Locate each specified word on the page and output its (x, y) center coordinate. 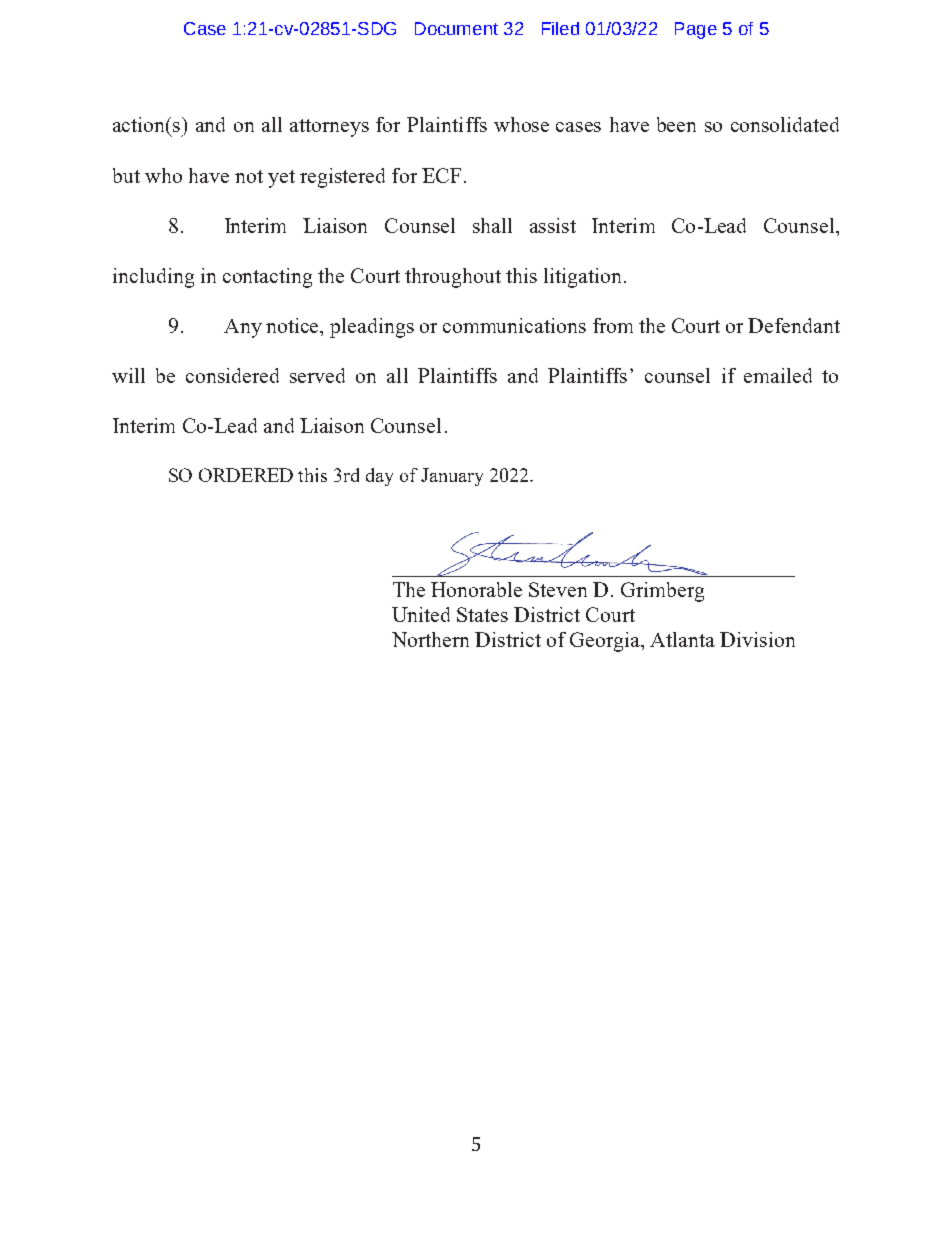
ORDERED (246, 475)
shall (492, 225)
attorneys (329, 128)
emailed (778, 375)
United (421, 614)
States (482, 614)
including (153, 278)
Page (696, 30)
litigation (582, 278)
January (452, 477)
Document (456, 28)
